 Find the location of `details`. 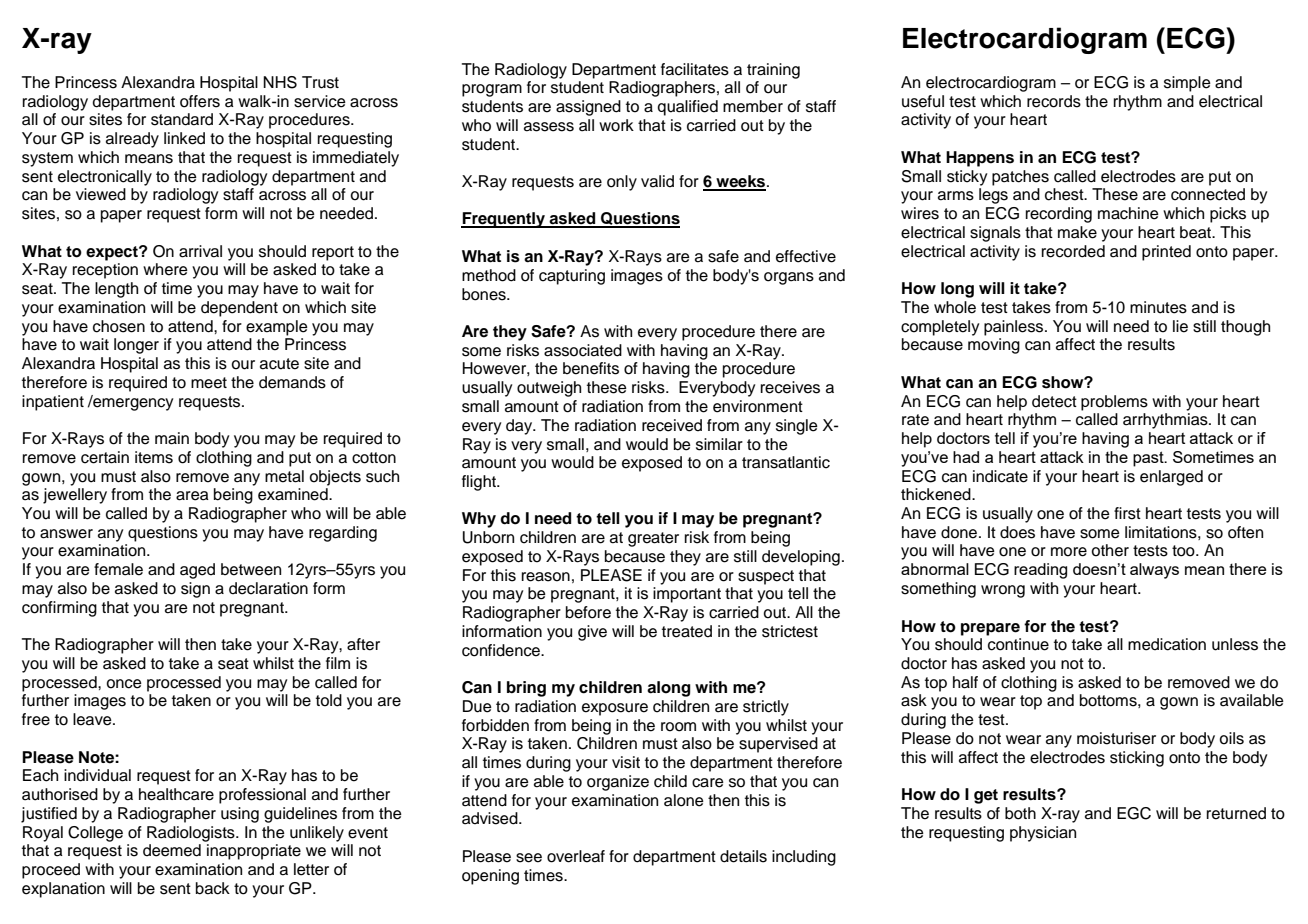

details is located at coordinates (743, 856).
